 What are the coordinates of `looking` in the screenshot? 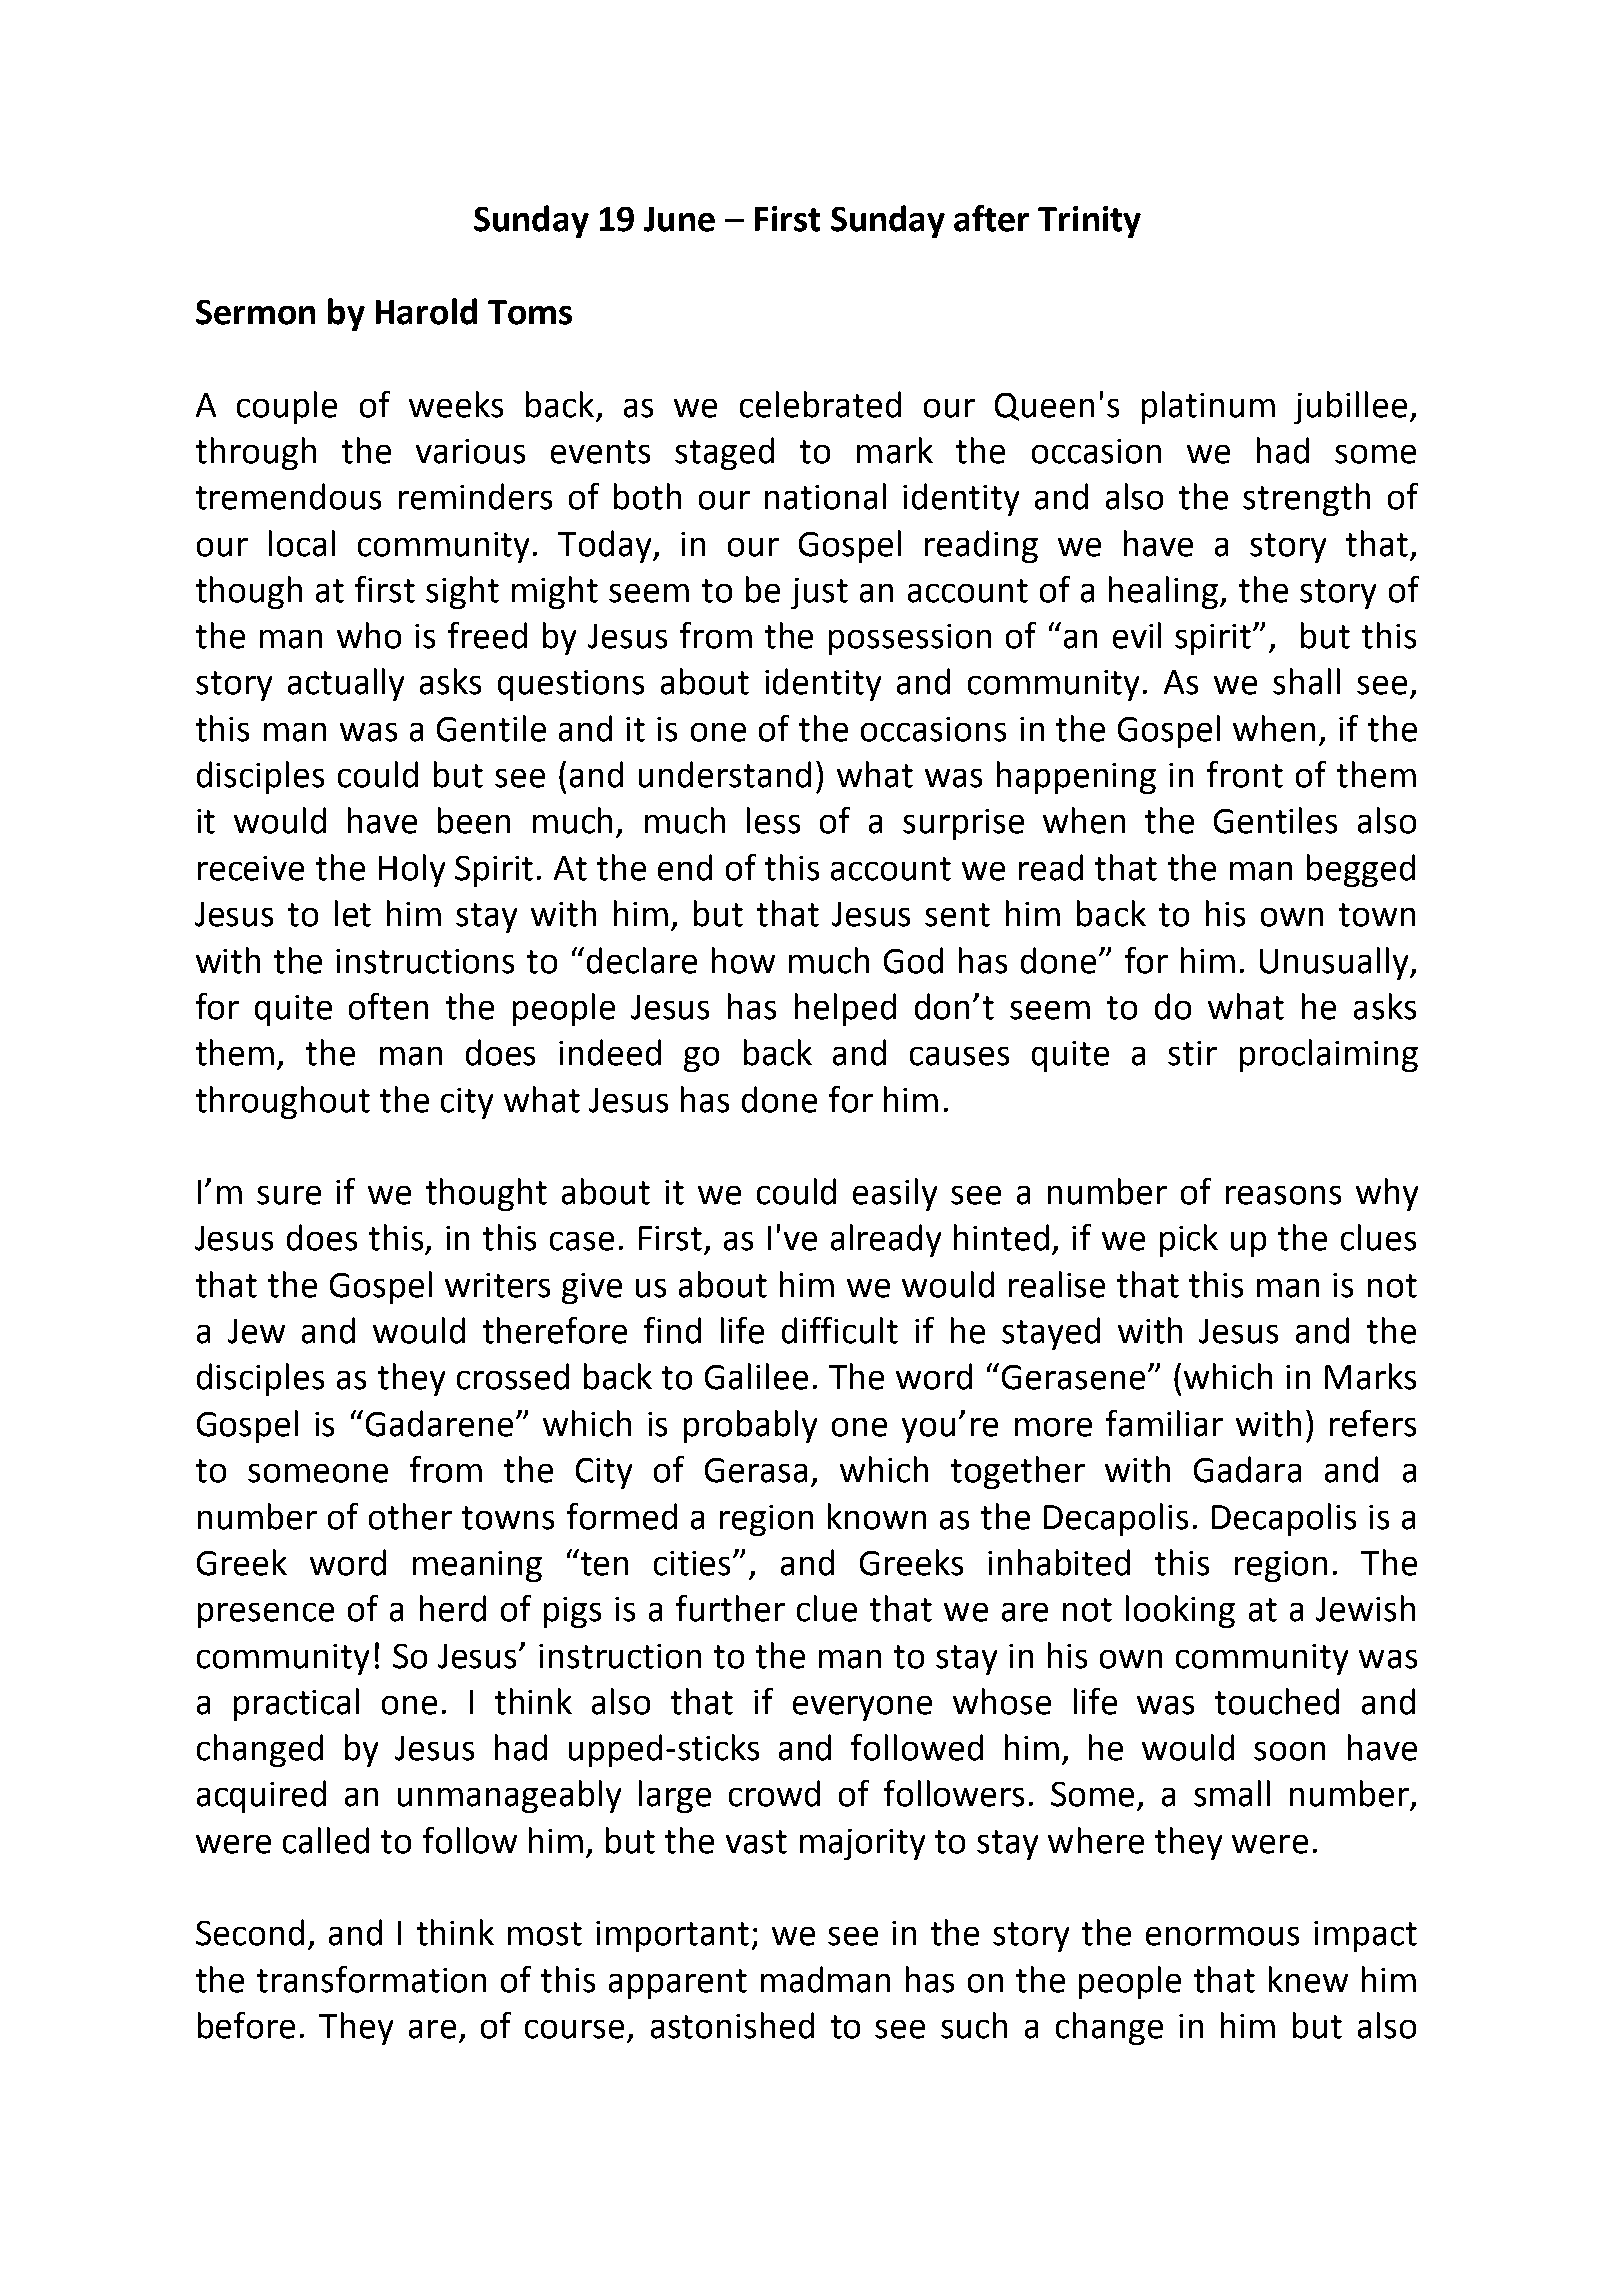 It's located at (1180, 1611).
